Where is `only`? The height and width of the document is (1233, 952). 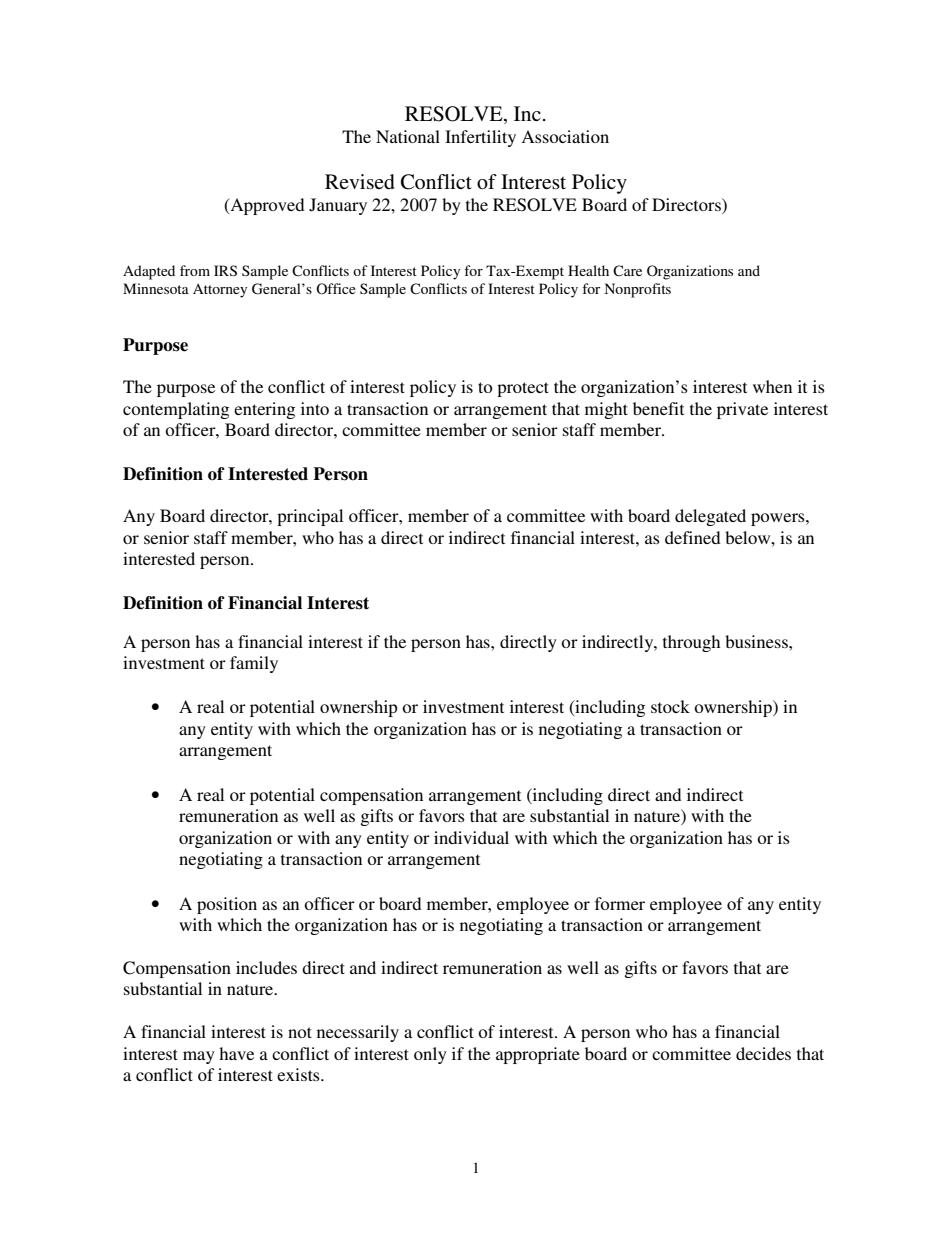 only is located at coordinates (430, 1055).
